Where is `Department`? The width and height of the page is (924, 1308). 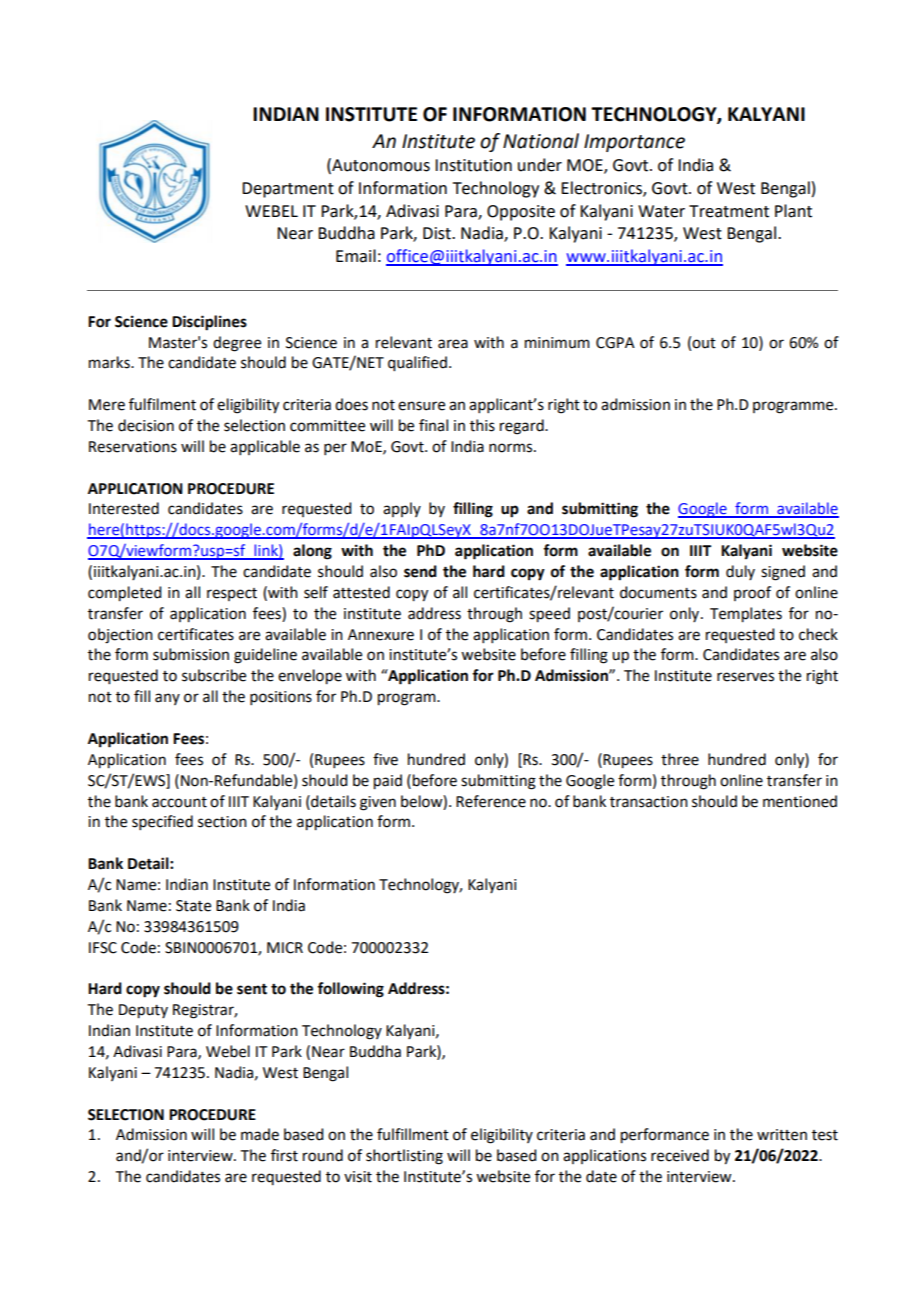
Department is located at coordinates (288, 190).
